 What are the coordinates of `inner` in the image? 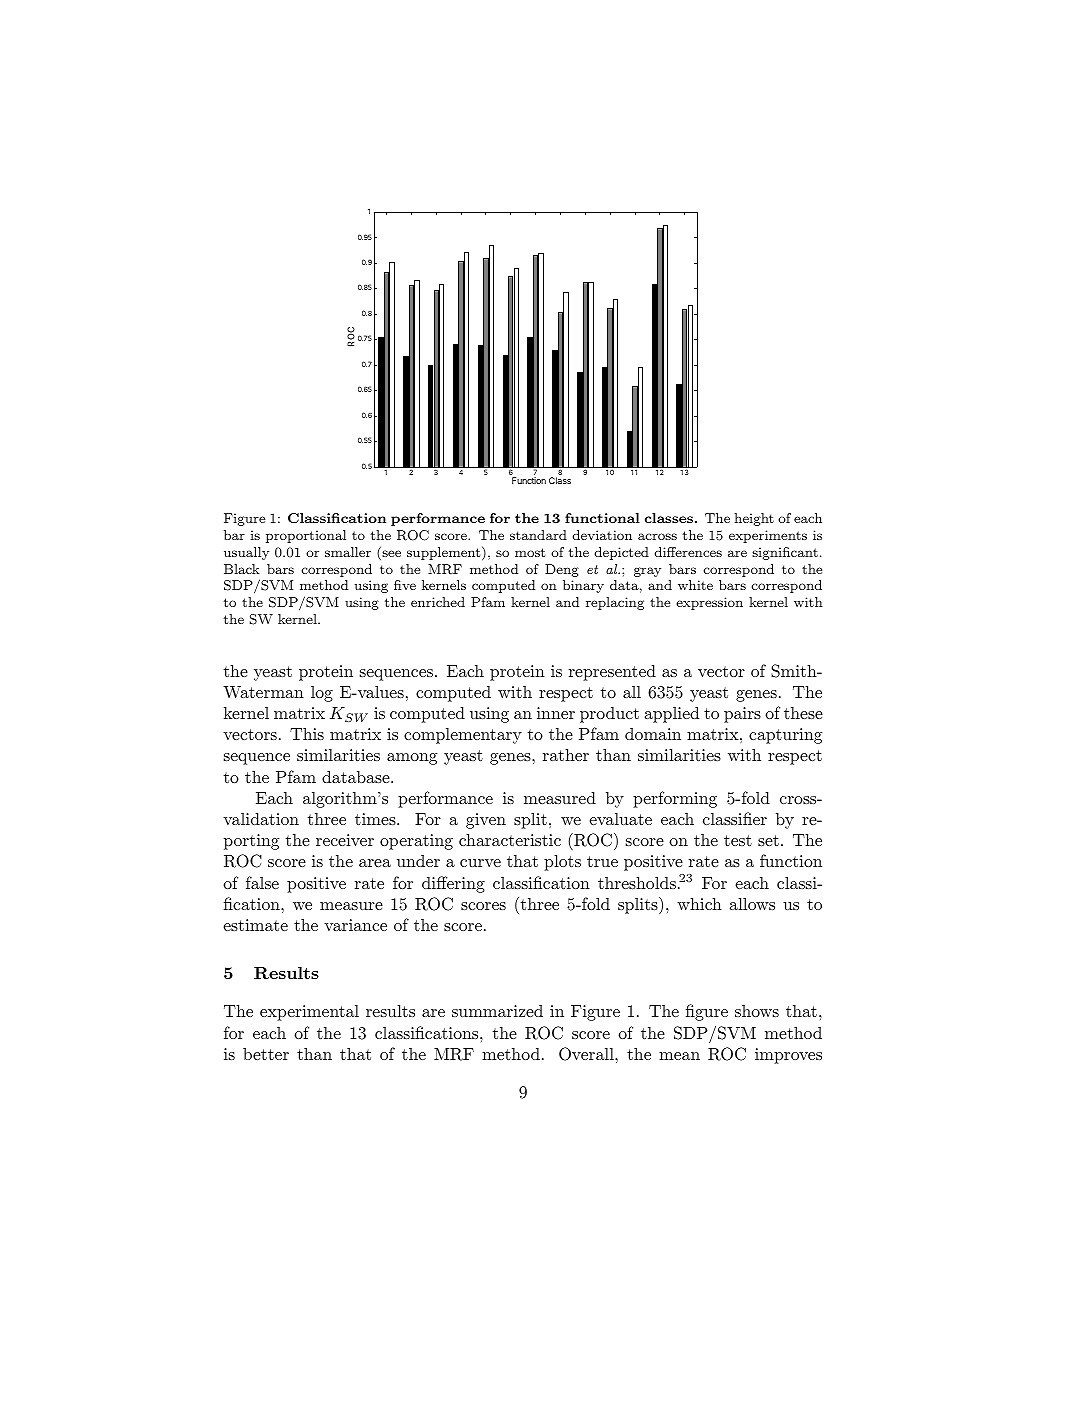 It's located at (556, 713).
